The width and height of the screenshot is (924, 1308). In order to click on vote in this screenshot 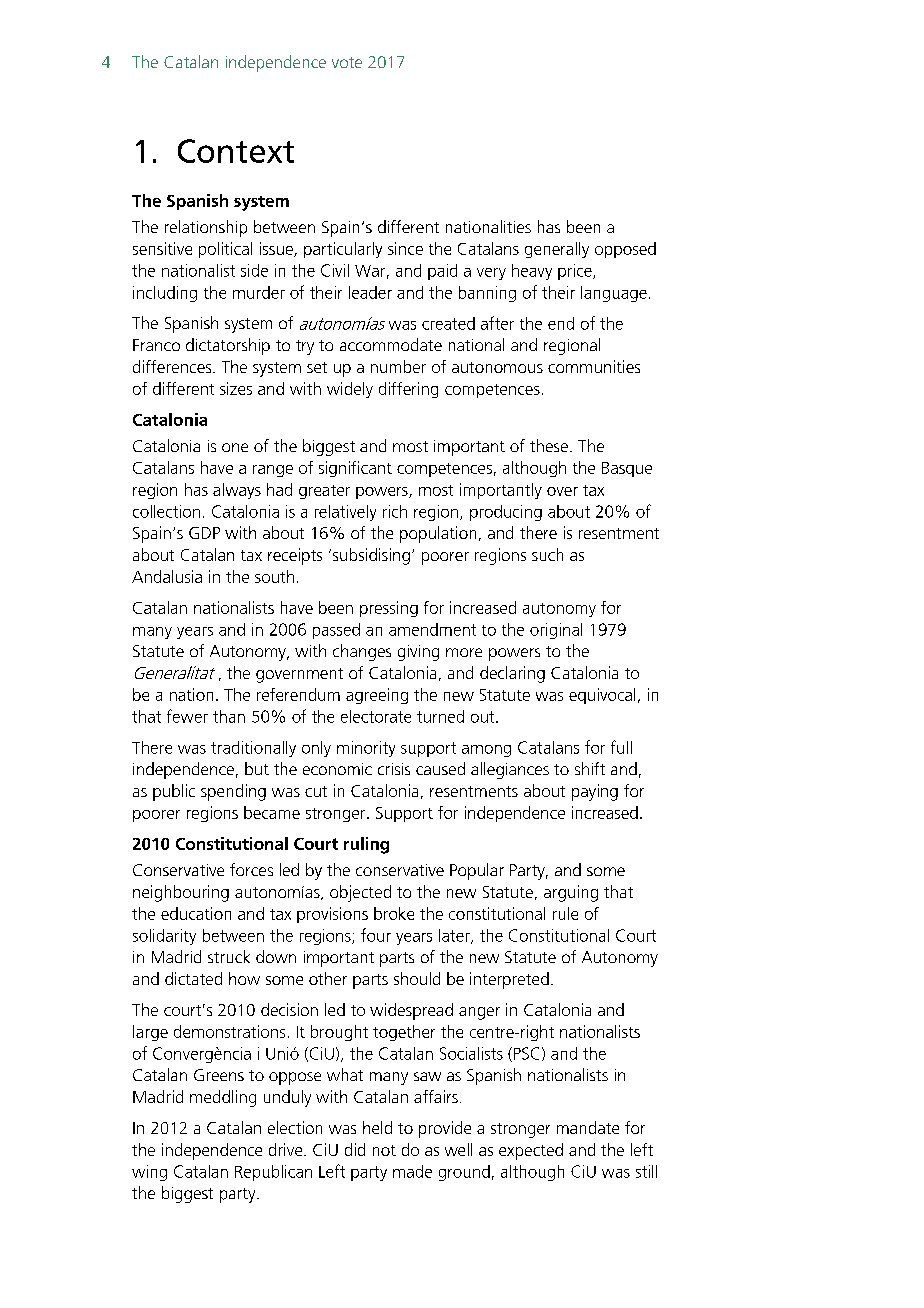, I will do `click(347, 62)`.
